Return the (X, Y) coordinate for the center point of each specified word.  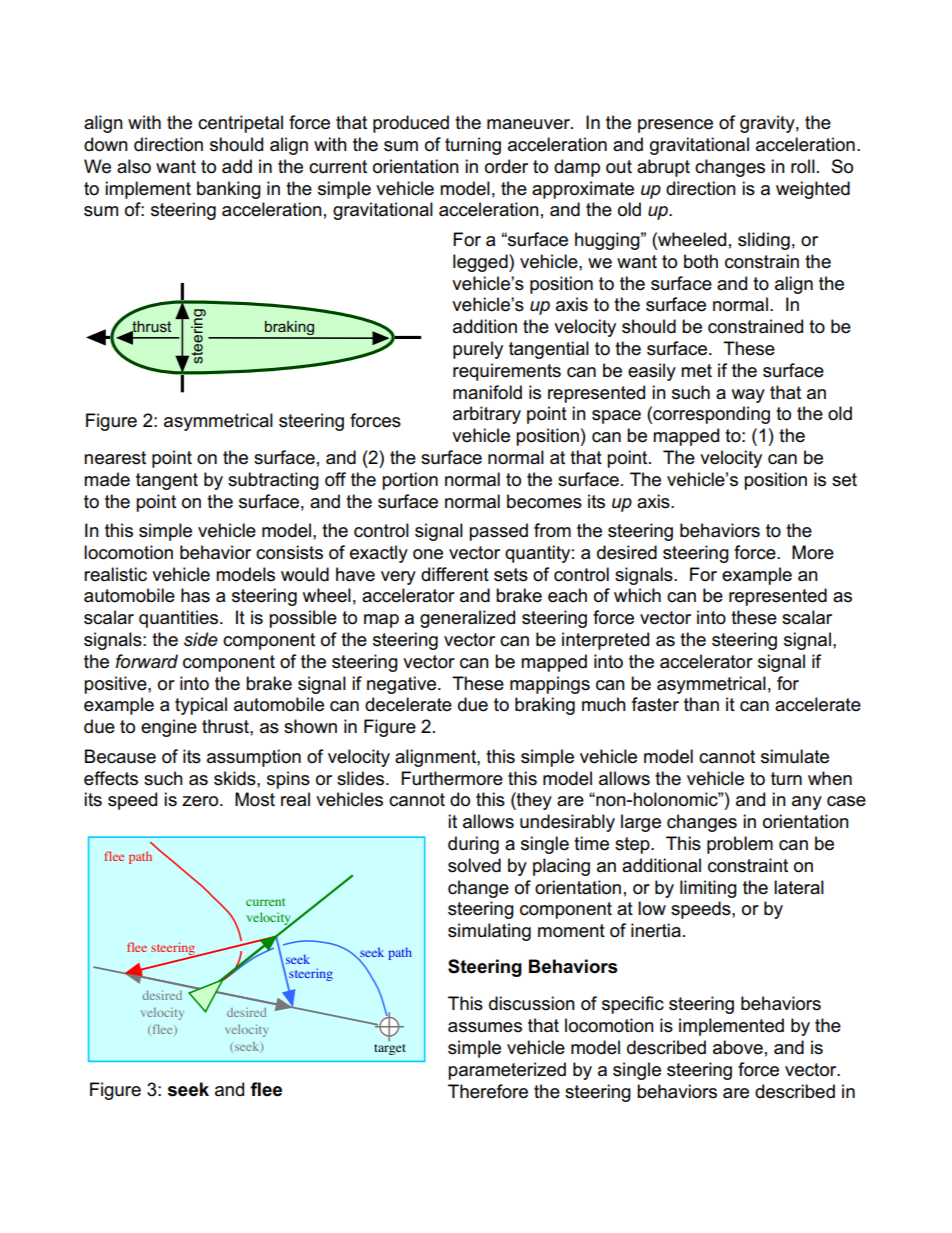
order (506, 166)
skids (236, 778)
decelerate (408, 704)
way (748, 396)
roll (803, 166)
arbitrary (487, 415)
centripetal (240, 124)
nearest (115, 458)
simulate (795, 756)
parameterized (507, 1071)
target (390, 1049)
